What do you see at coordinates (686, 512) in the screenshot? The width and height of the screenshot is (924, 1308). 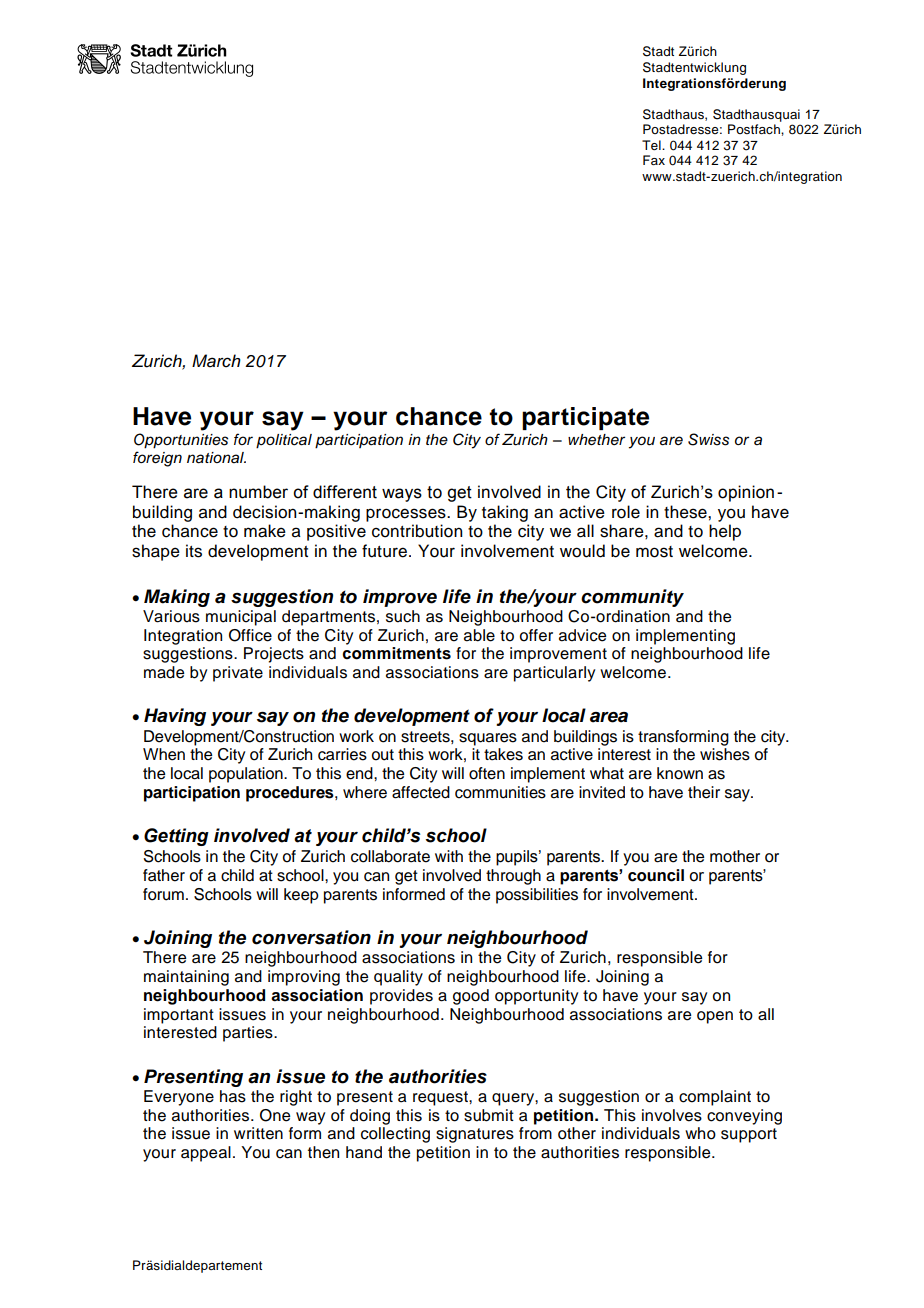 I see `these` at bounding box center [686, 512].
